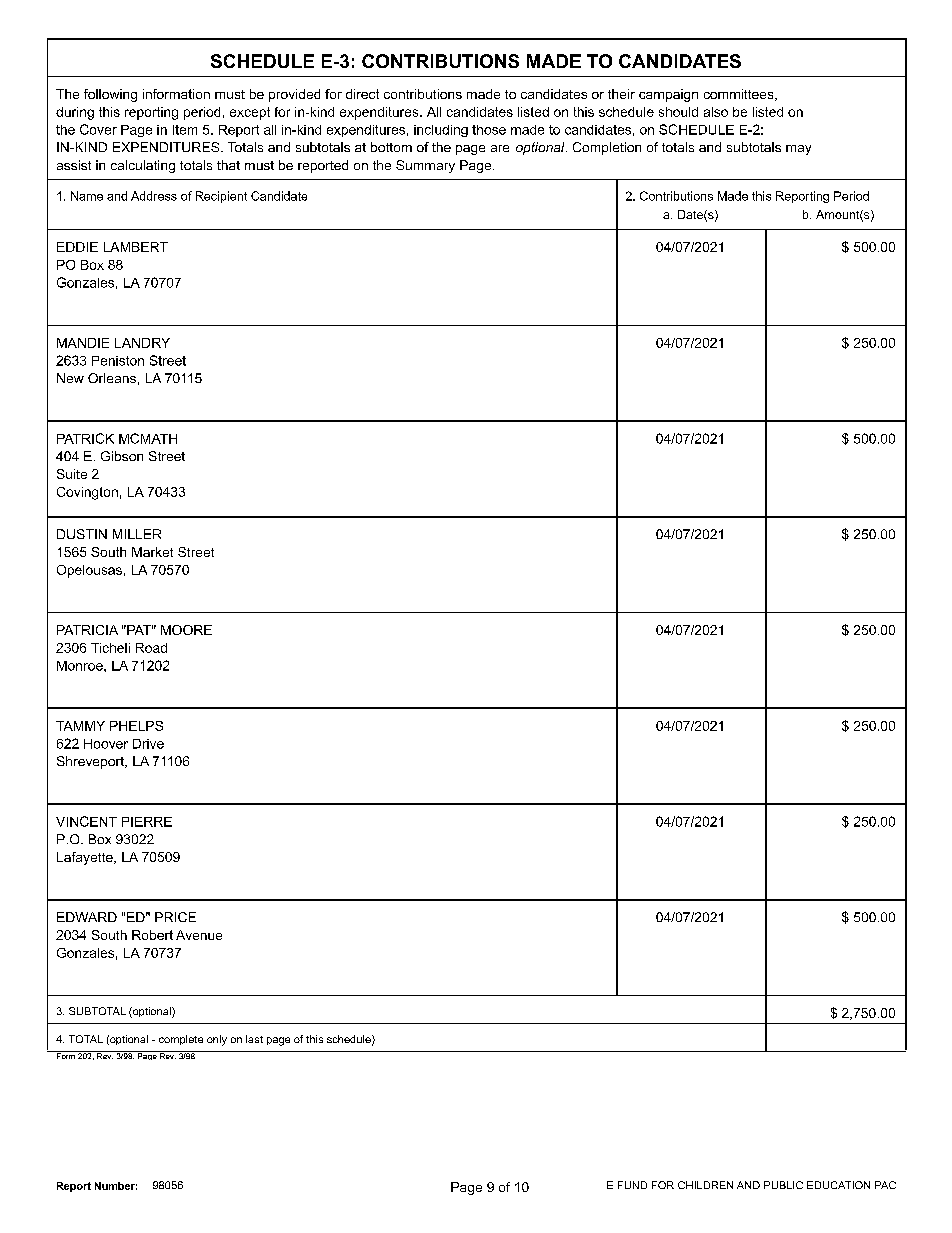  Describe the element at coordinates (632, 1185) in the document. I see `FUND` at that location.
